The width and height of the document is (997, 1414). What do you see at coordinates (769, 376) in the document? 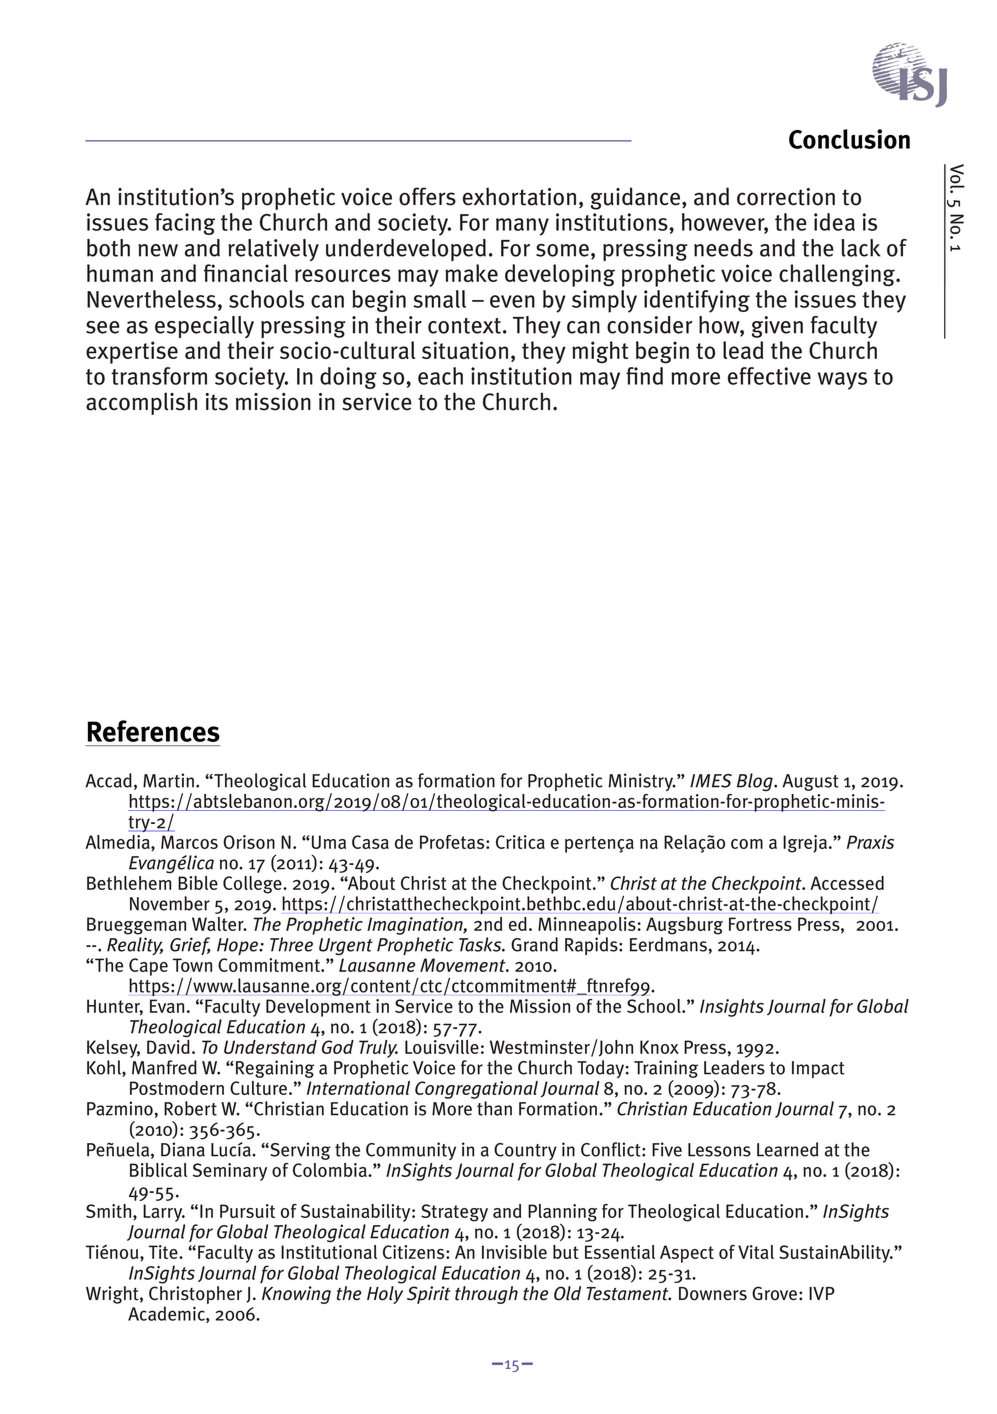
I see `effective` at bounding box center [769, 376].
